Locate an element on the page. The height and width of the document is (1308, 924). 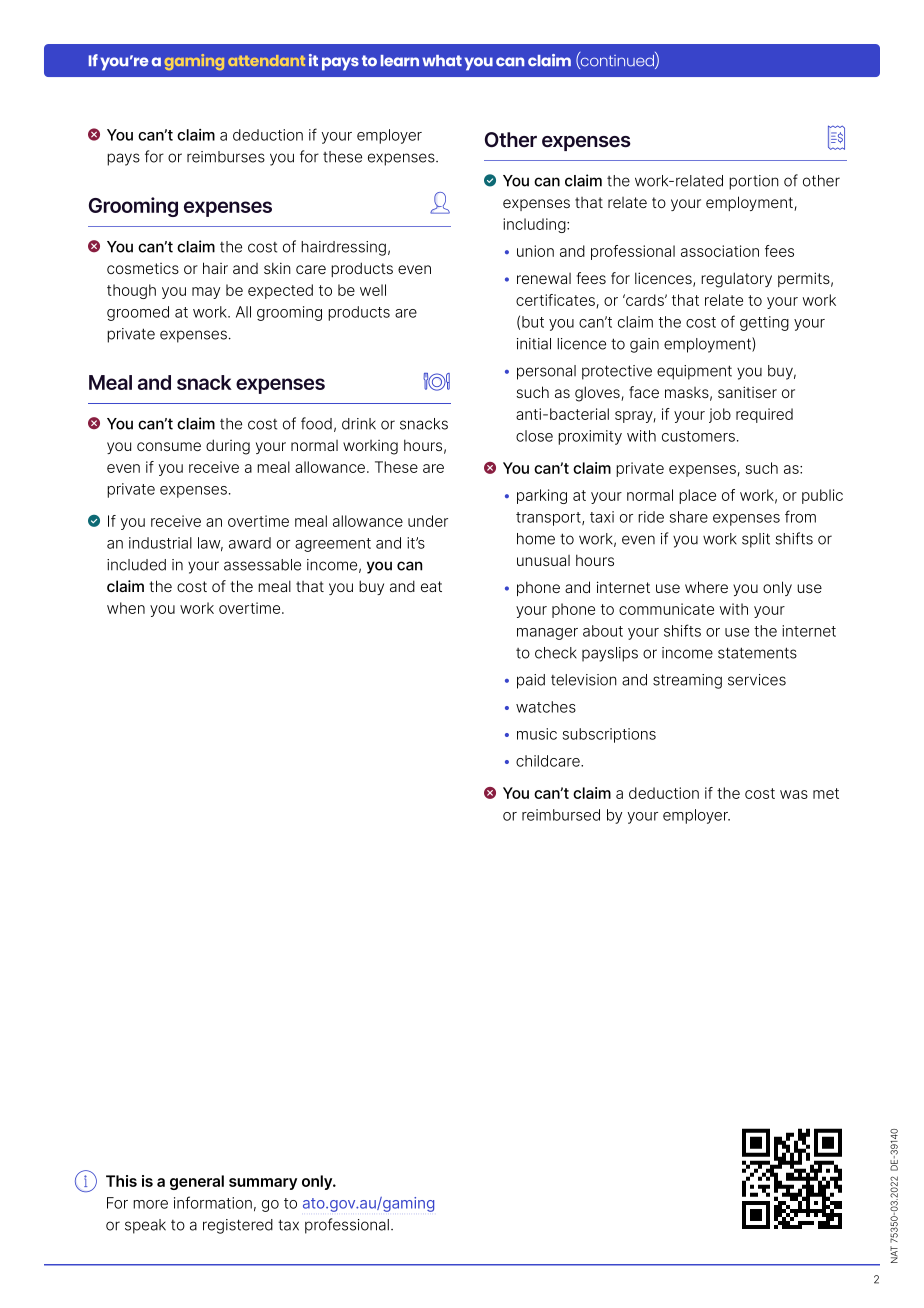
portion is located at coordinates (754, 182).
